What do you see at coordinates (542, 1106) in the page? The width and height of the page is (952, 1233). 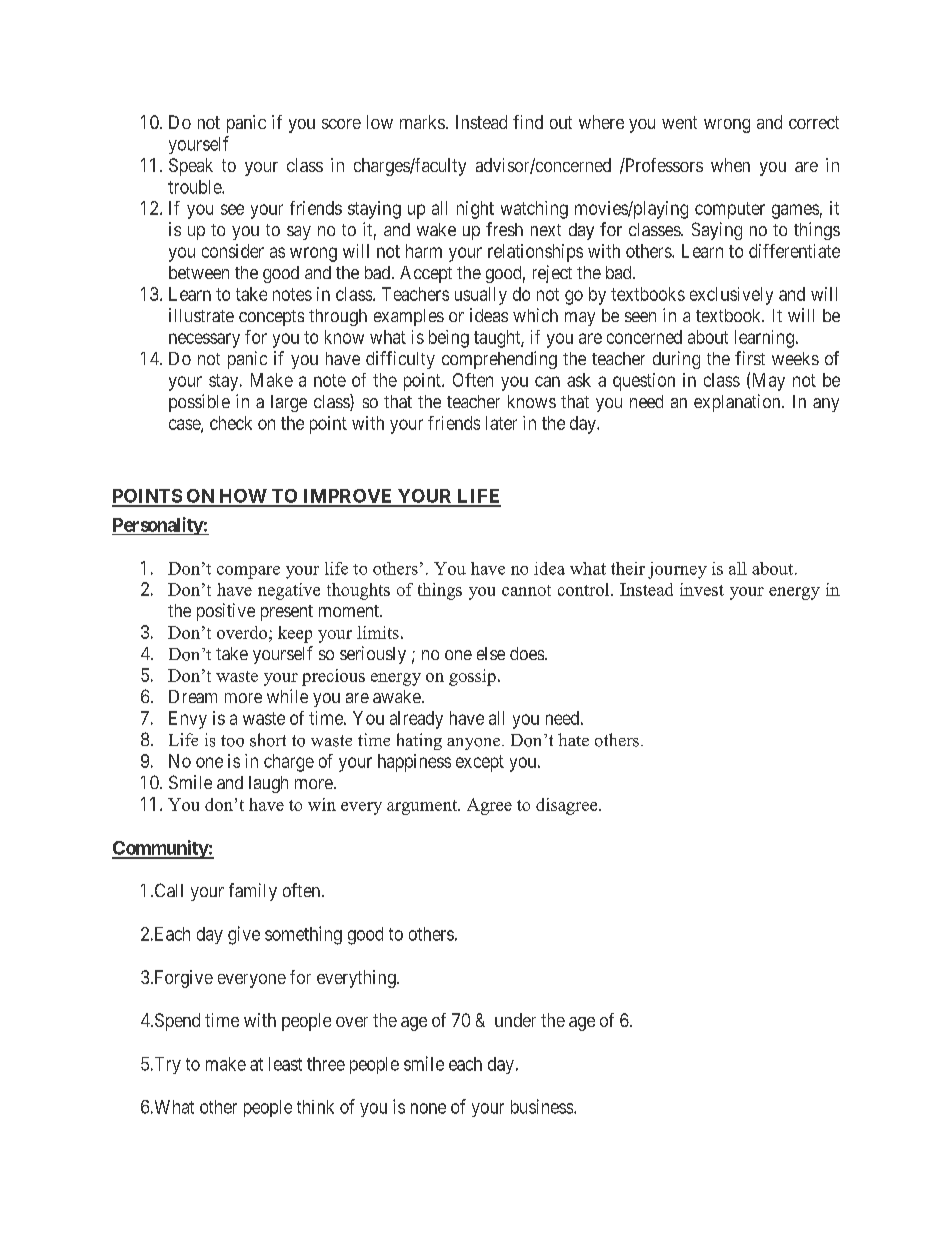 I see `business` at bounding box center [542, 1106].
